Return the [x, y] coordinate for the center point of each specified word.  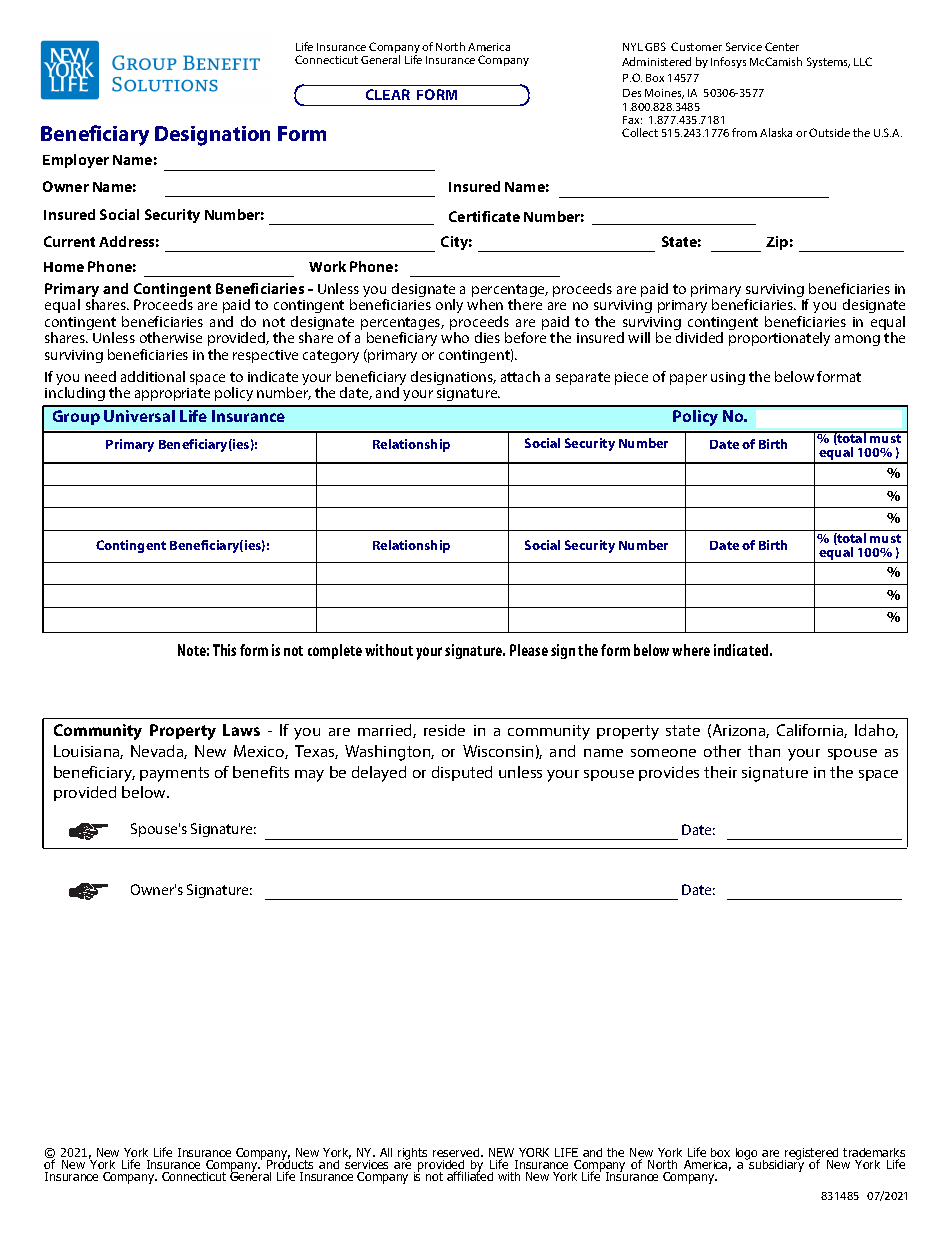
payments [174, 774]
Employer [76, 161]
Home [64, 267]
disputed [462, 773]
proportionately [779, 339]
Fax [632, 120]
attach [520, 376]
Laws [241, 730]
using [728, 378]
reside [444, 730]
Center [782, 46]
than [764, 751]
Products [290, 1165]
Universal [139, 416]
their [720, 772]
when [485, 304]
